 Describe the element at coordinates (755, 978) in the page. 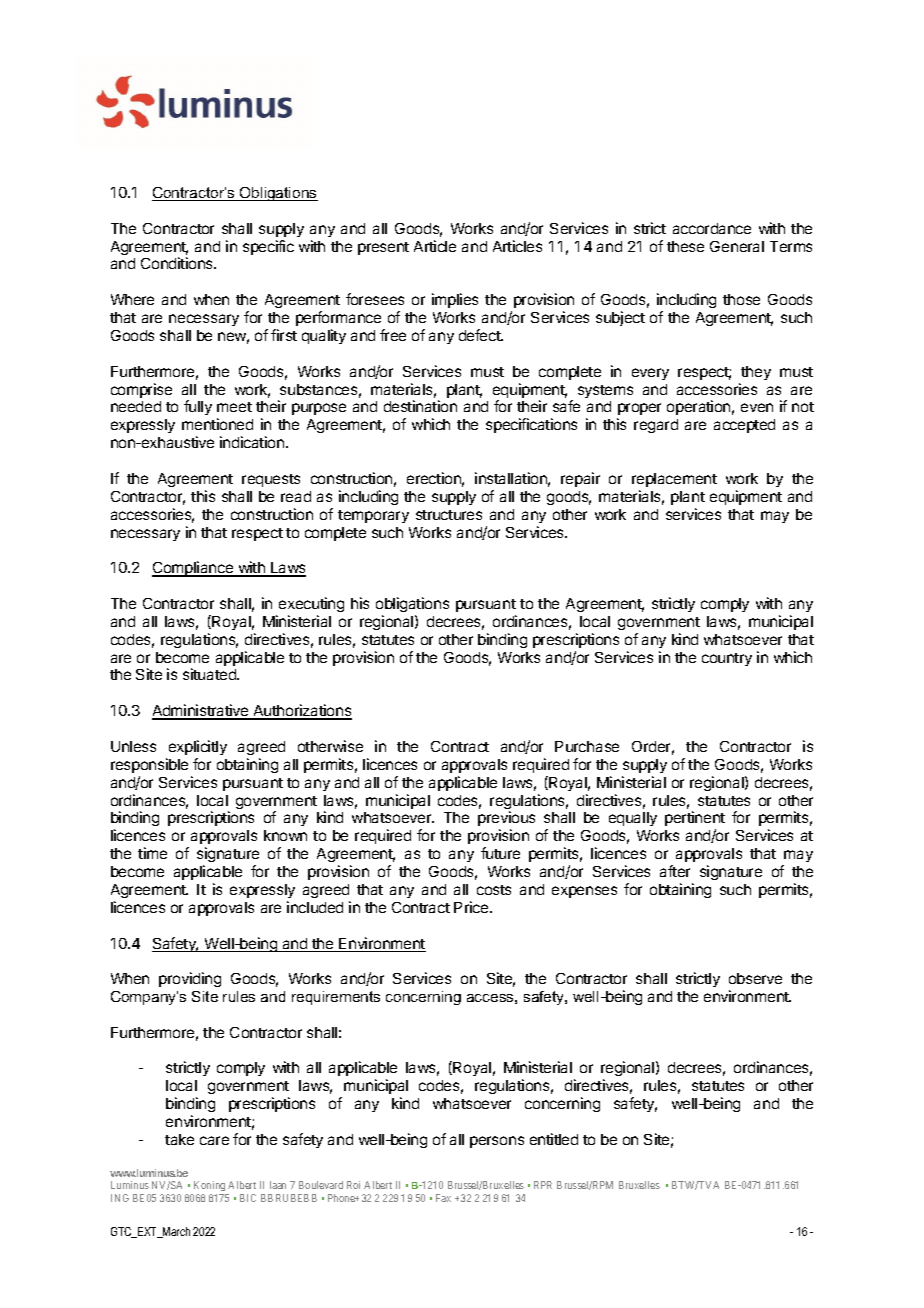

I see `observe` at that location.
